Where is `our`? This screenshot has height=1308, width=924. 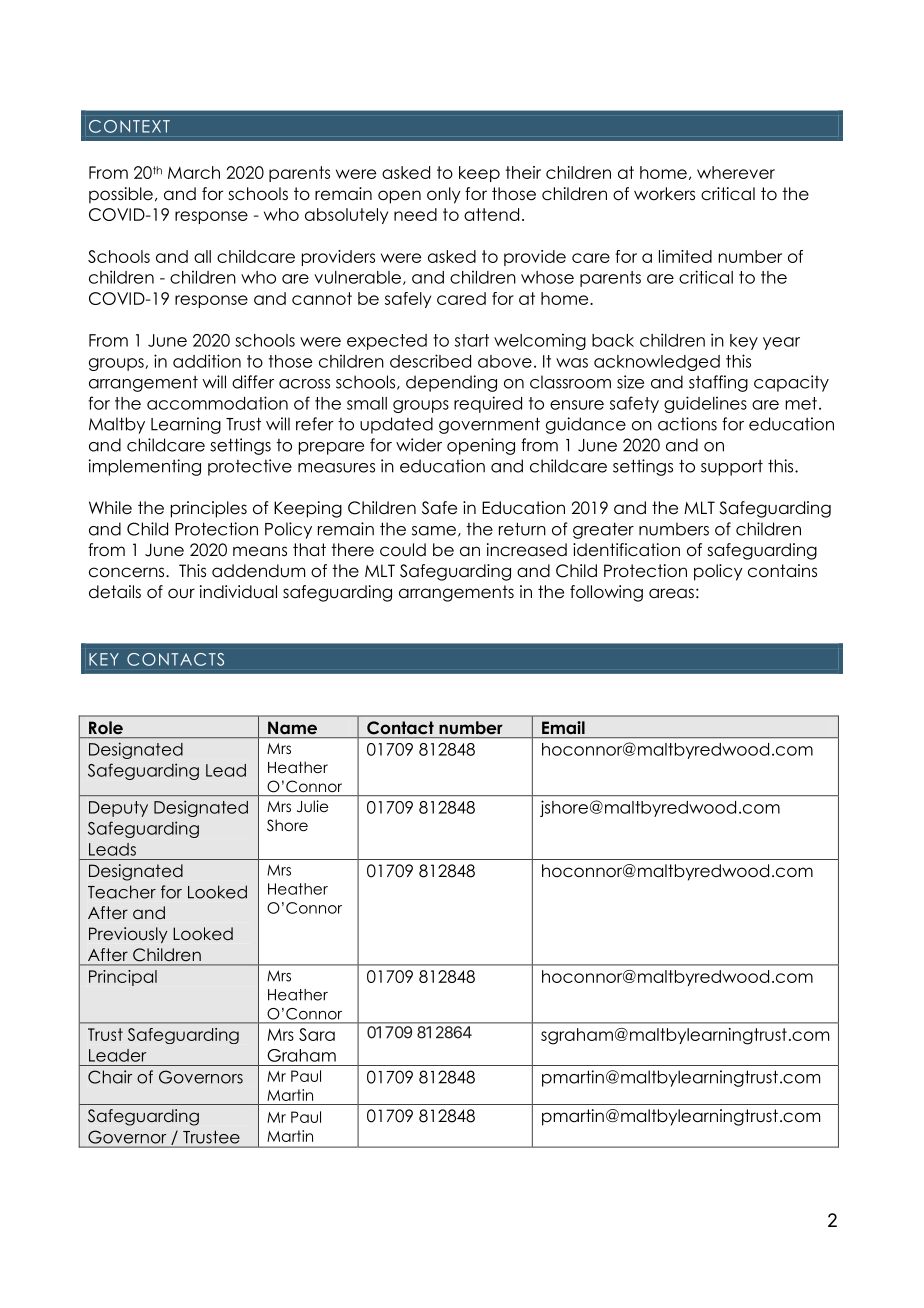
our is located at coordinates (181, 593).
